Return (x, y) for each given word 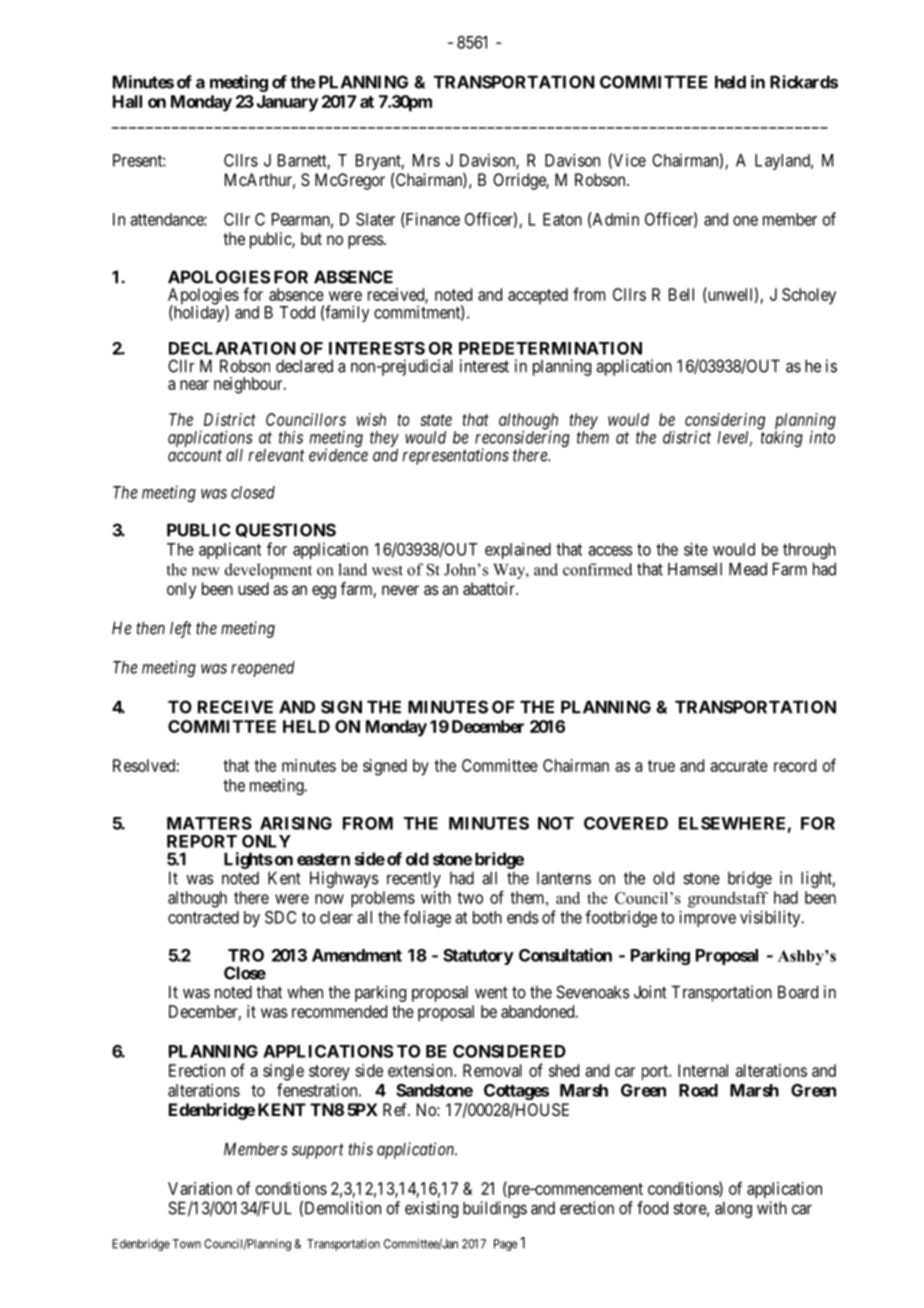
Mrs (426, 160)
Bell (681, 294)
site (696, 549)
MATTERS (209, 823)
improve (707, 918)
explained (518, 550)
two (470, 898)
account (195, 455)
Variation (200, 1188)
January (287, 103)
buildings (495, 1209)
